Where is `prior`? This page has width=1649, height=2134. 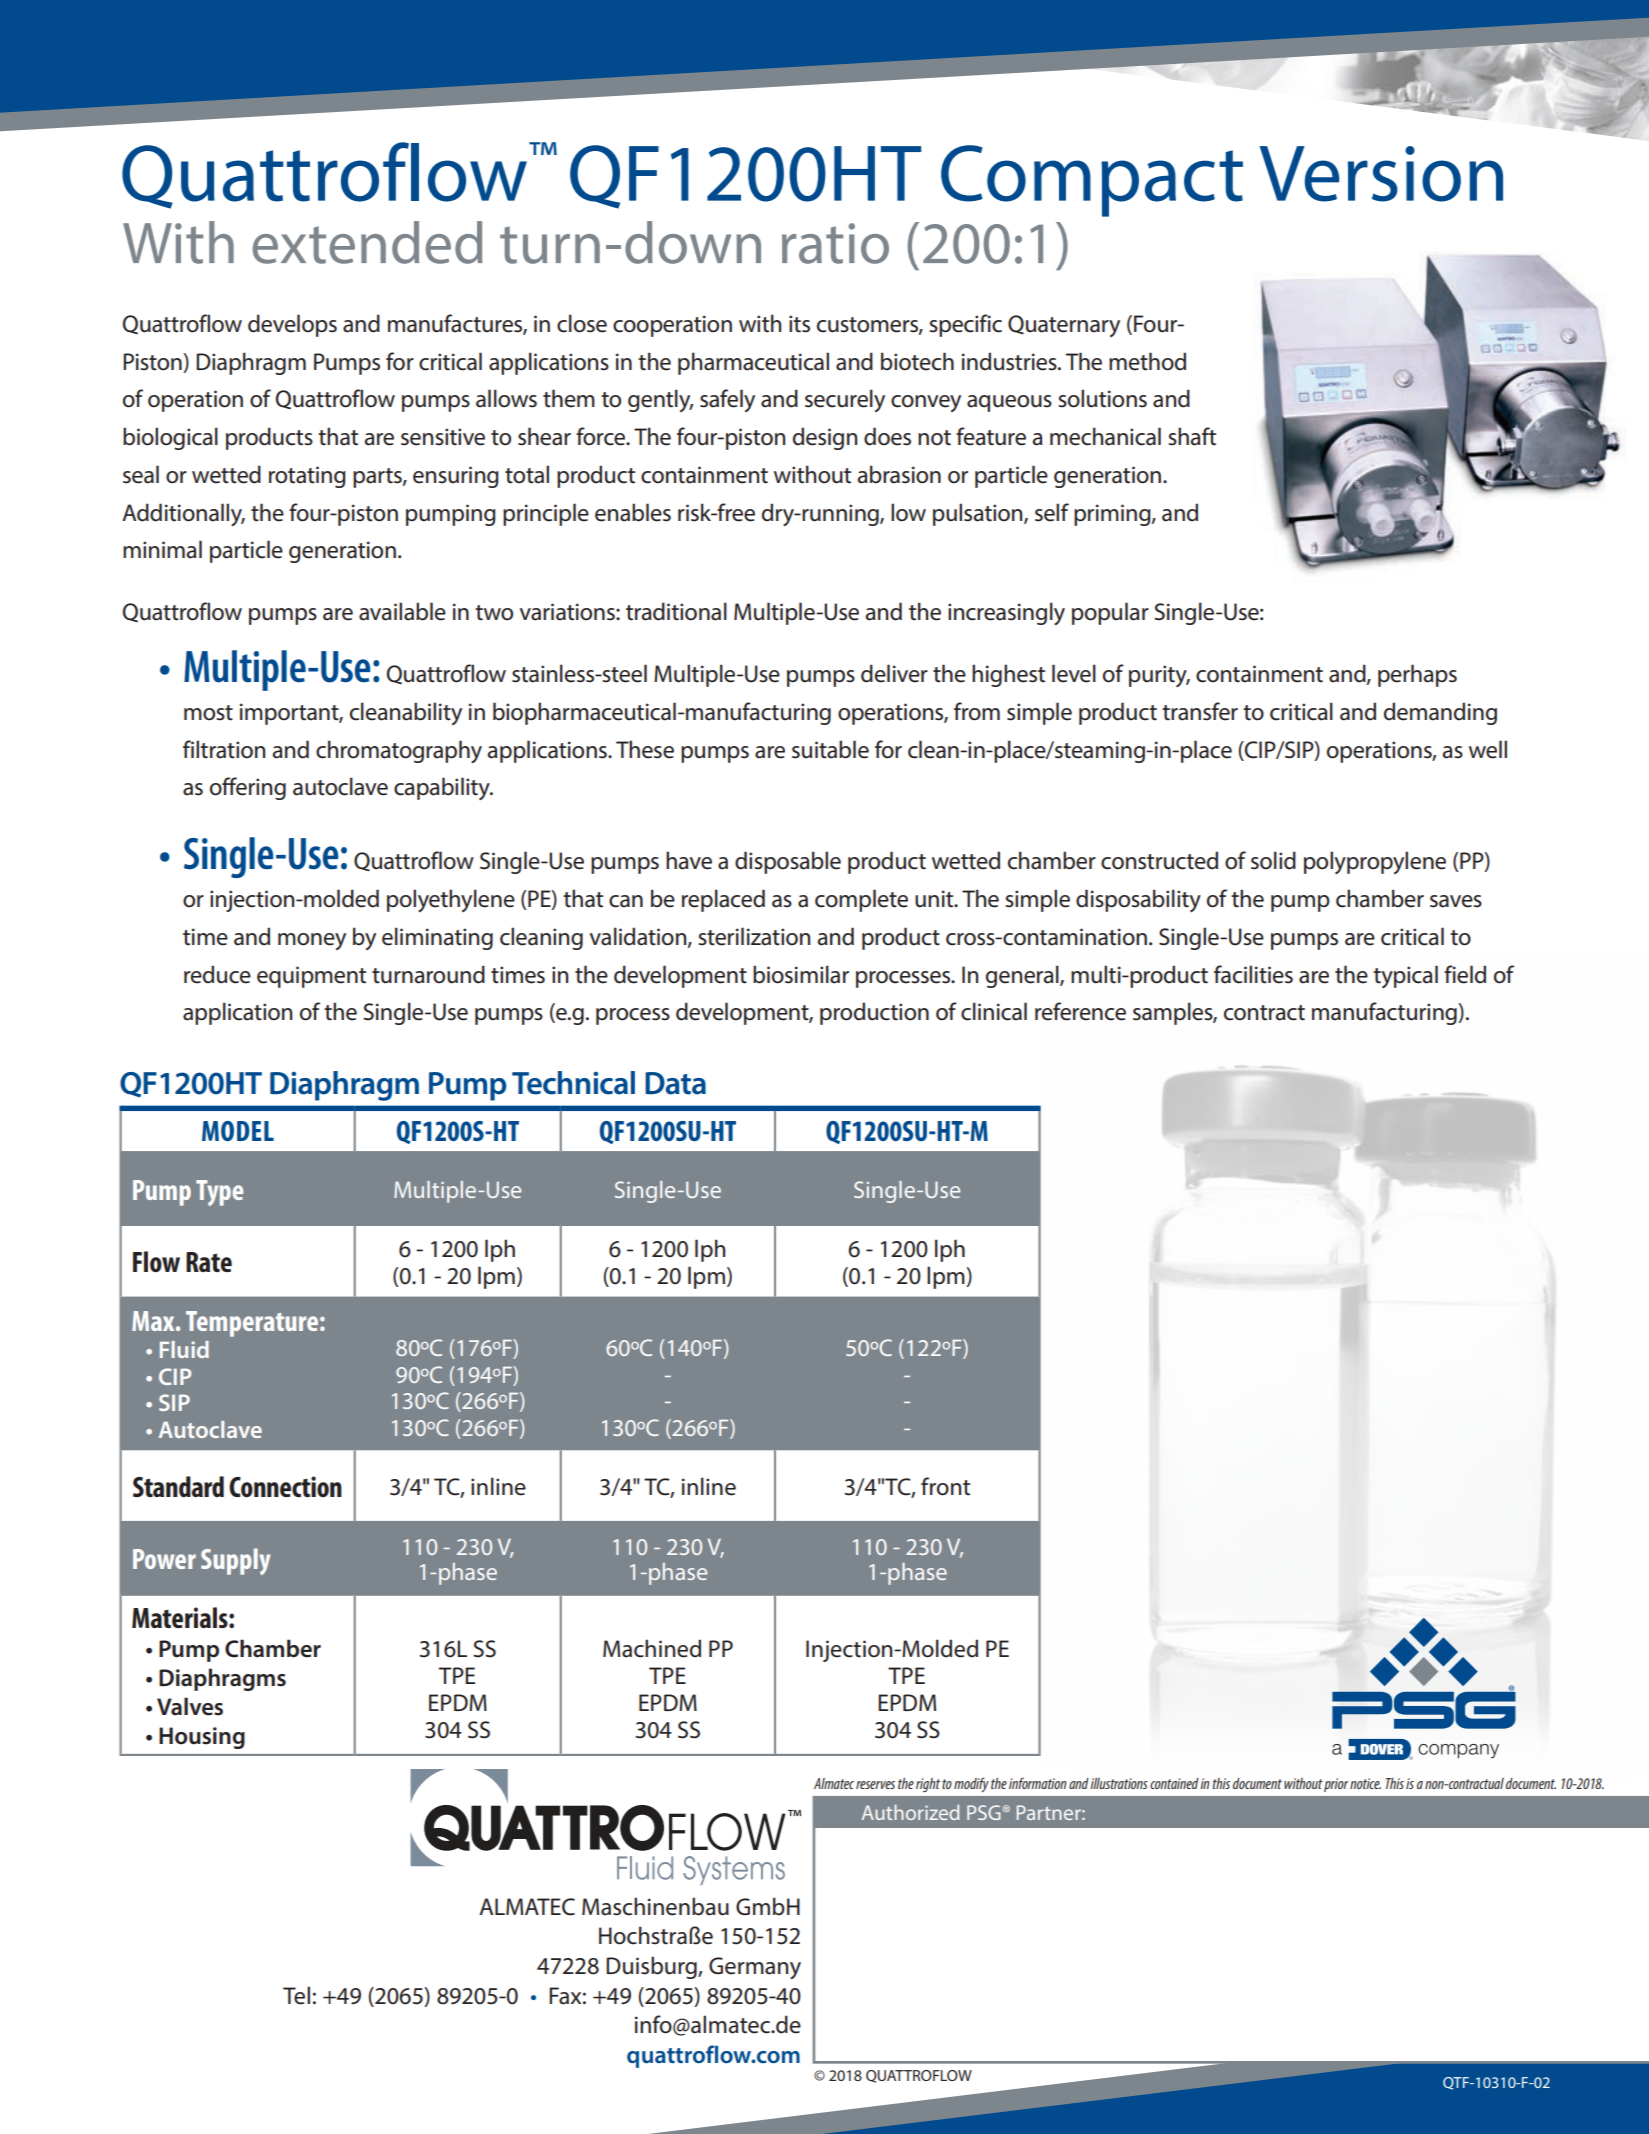
prior is located at coordinates (1336, 1785).
